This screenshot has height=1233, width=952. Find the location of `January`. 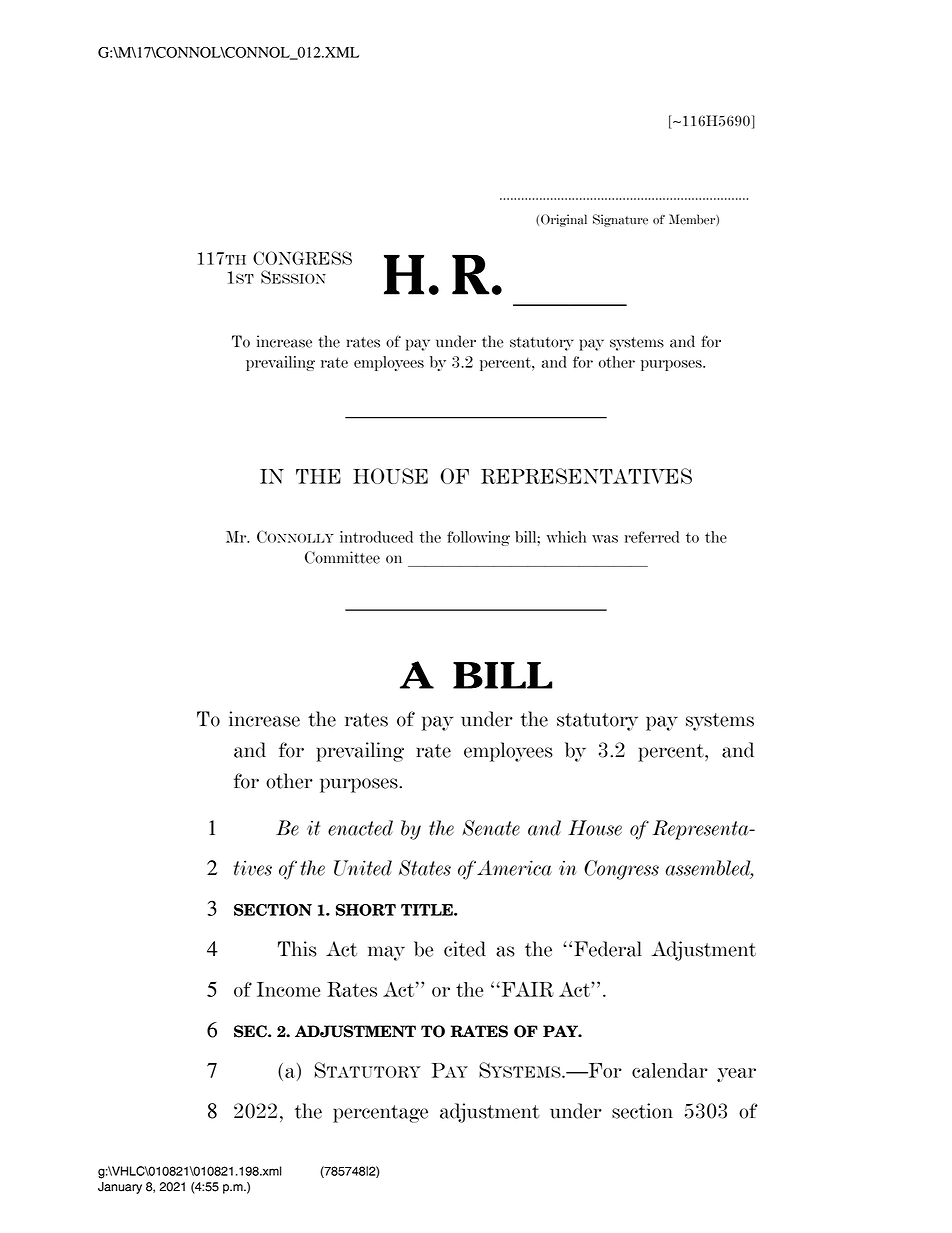

January is located at coordinates (120, 1188).
